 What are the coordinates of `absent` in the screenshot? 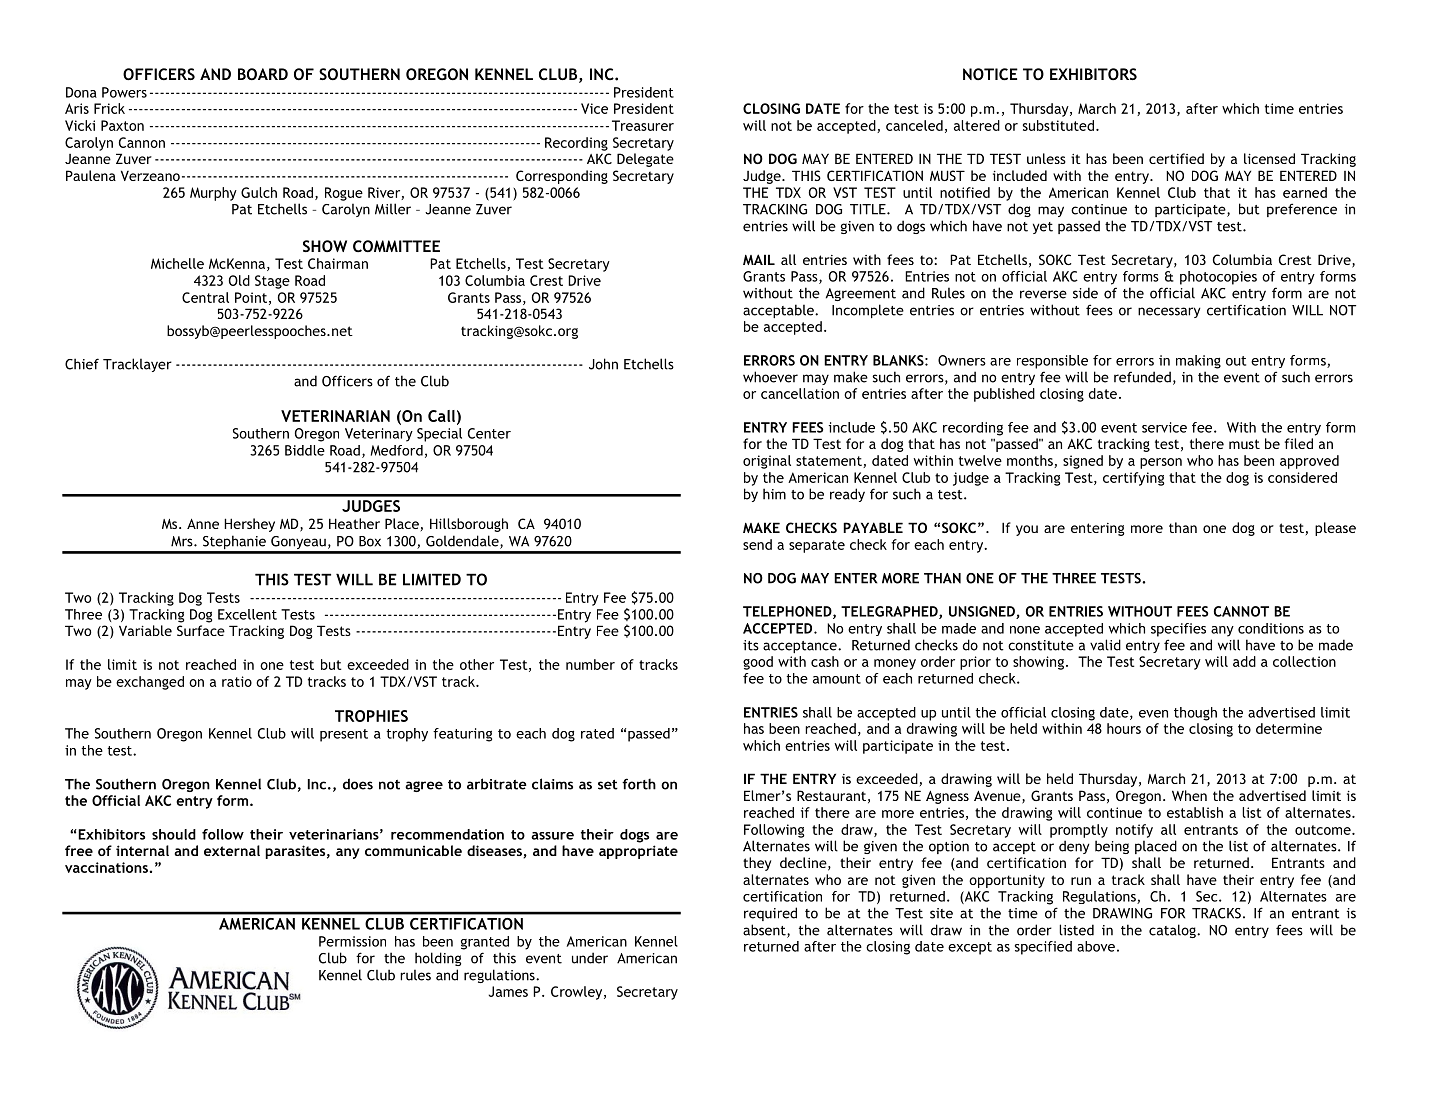 It's located at (765, 931).
